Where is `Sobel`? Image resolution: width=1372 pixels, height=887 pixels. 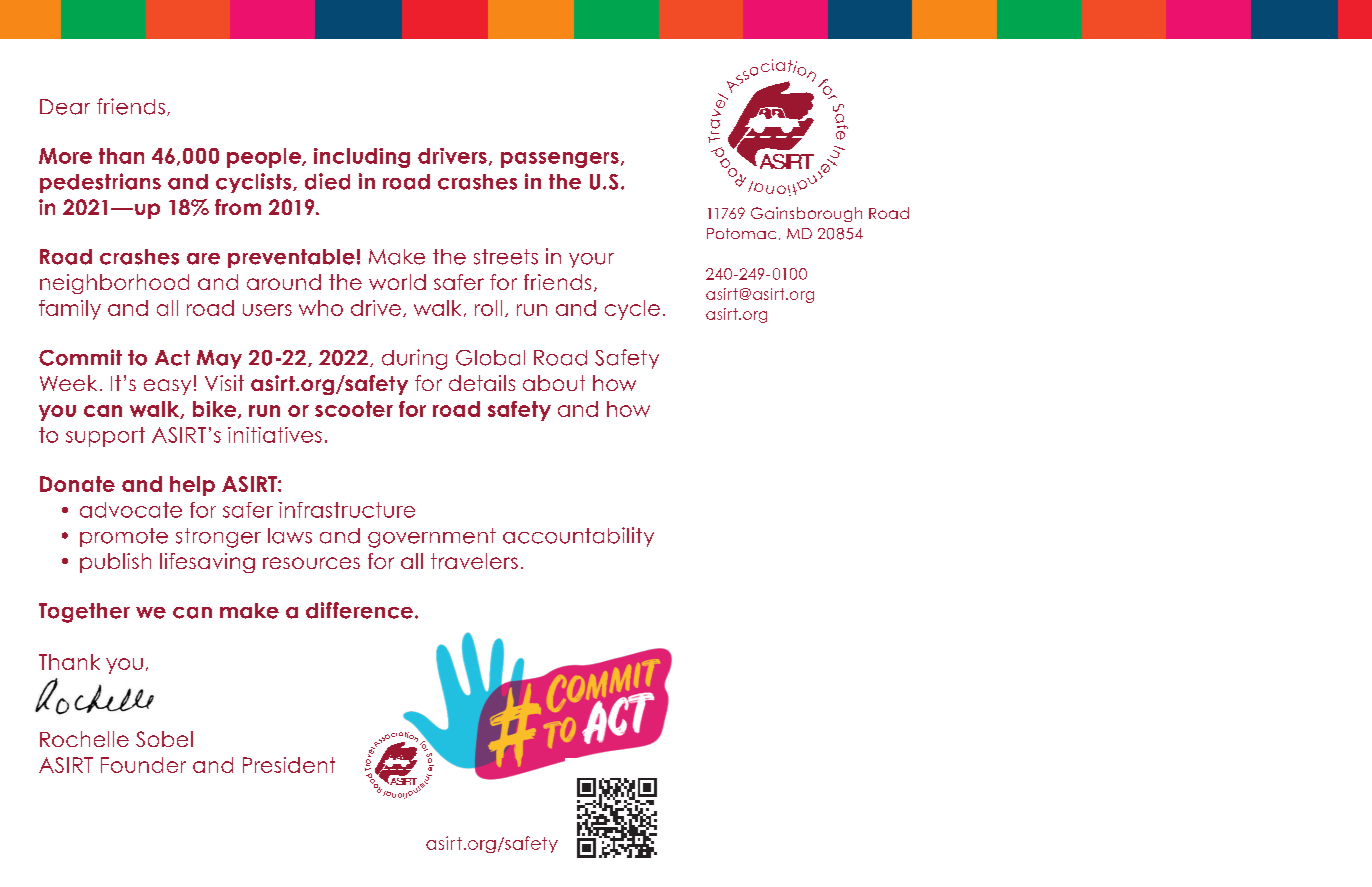
Sobel is located at coordinates (164, 739).
